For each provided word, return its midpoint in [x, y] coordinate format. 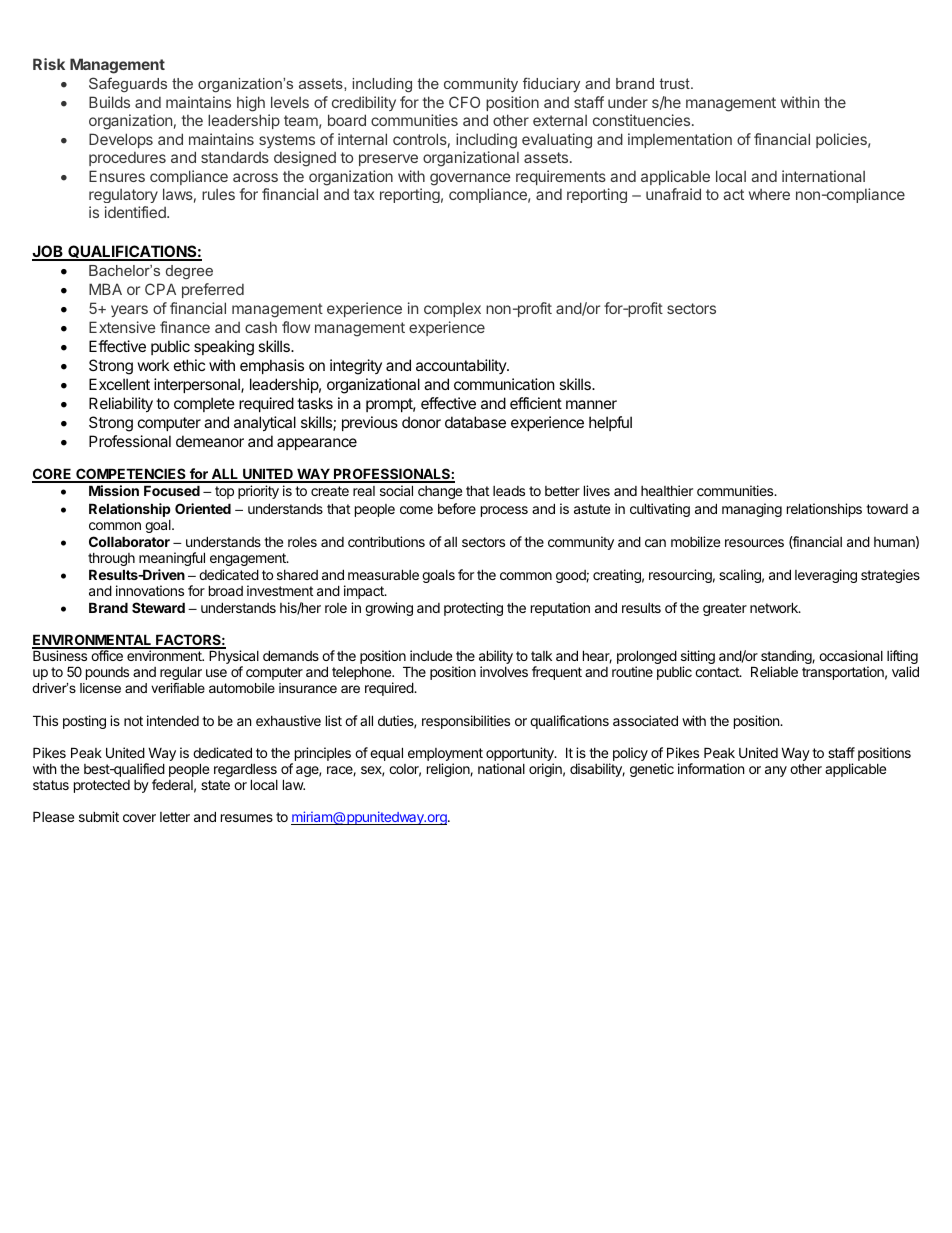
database [475, 422]
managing [752, 510]
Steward [158, 607]
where [769, 194]
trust [676, 83]
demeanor [210, 441]
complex [452, 310]
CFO [464, 102]
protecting [473, 609]
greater [725, 609]
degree [189, 272]
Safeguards [128, 84]
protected [102, 786]
